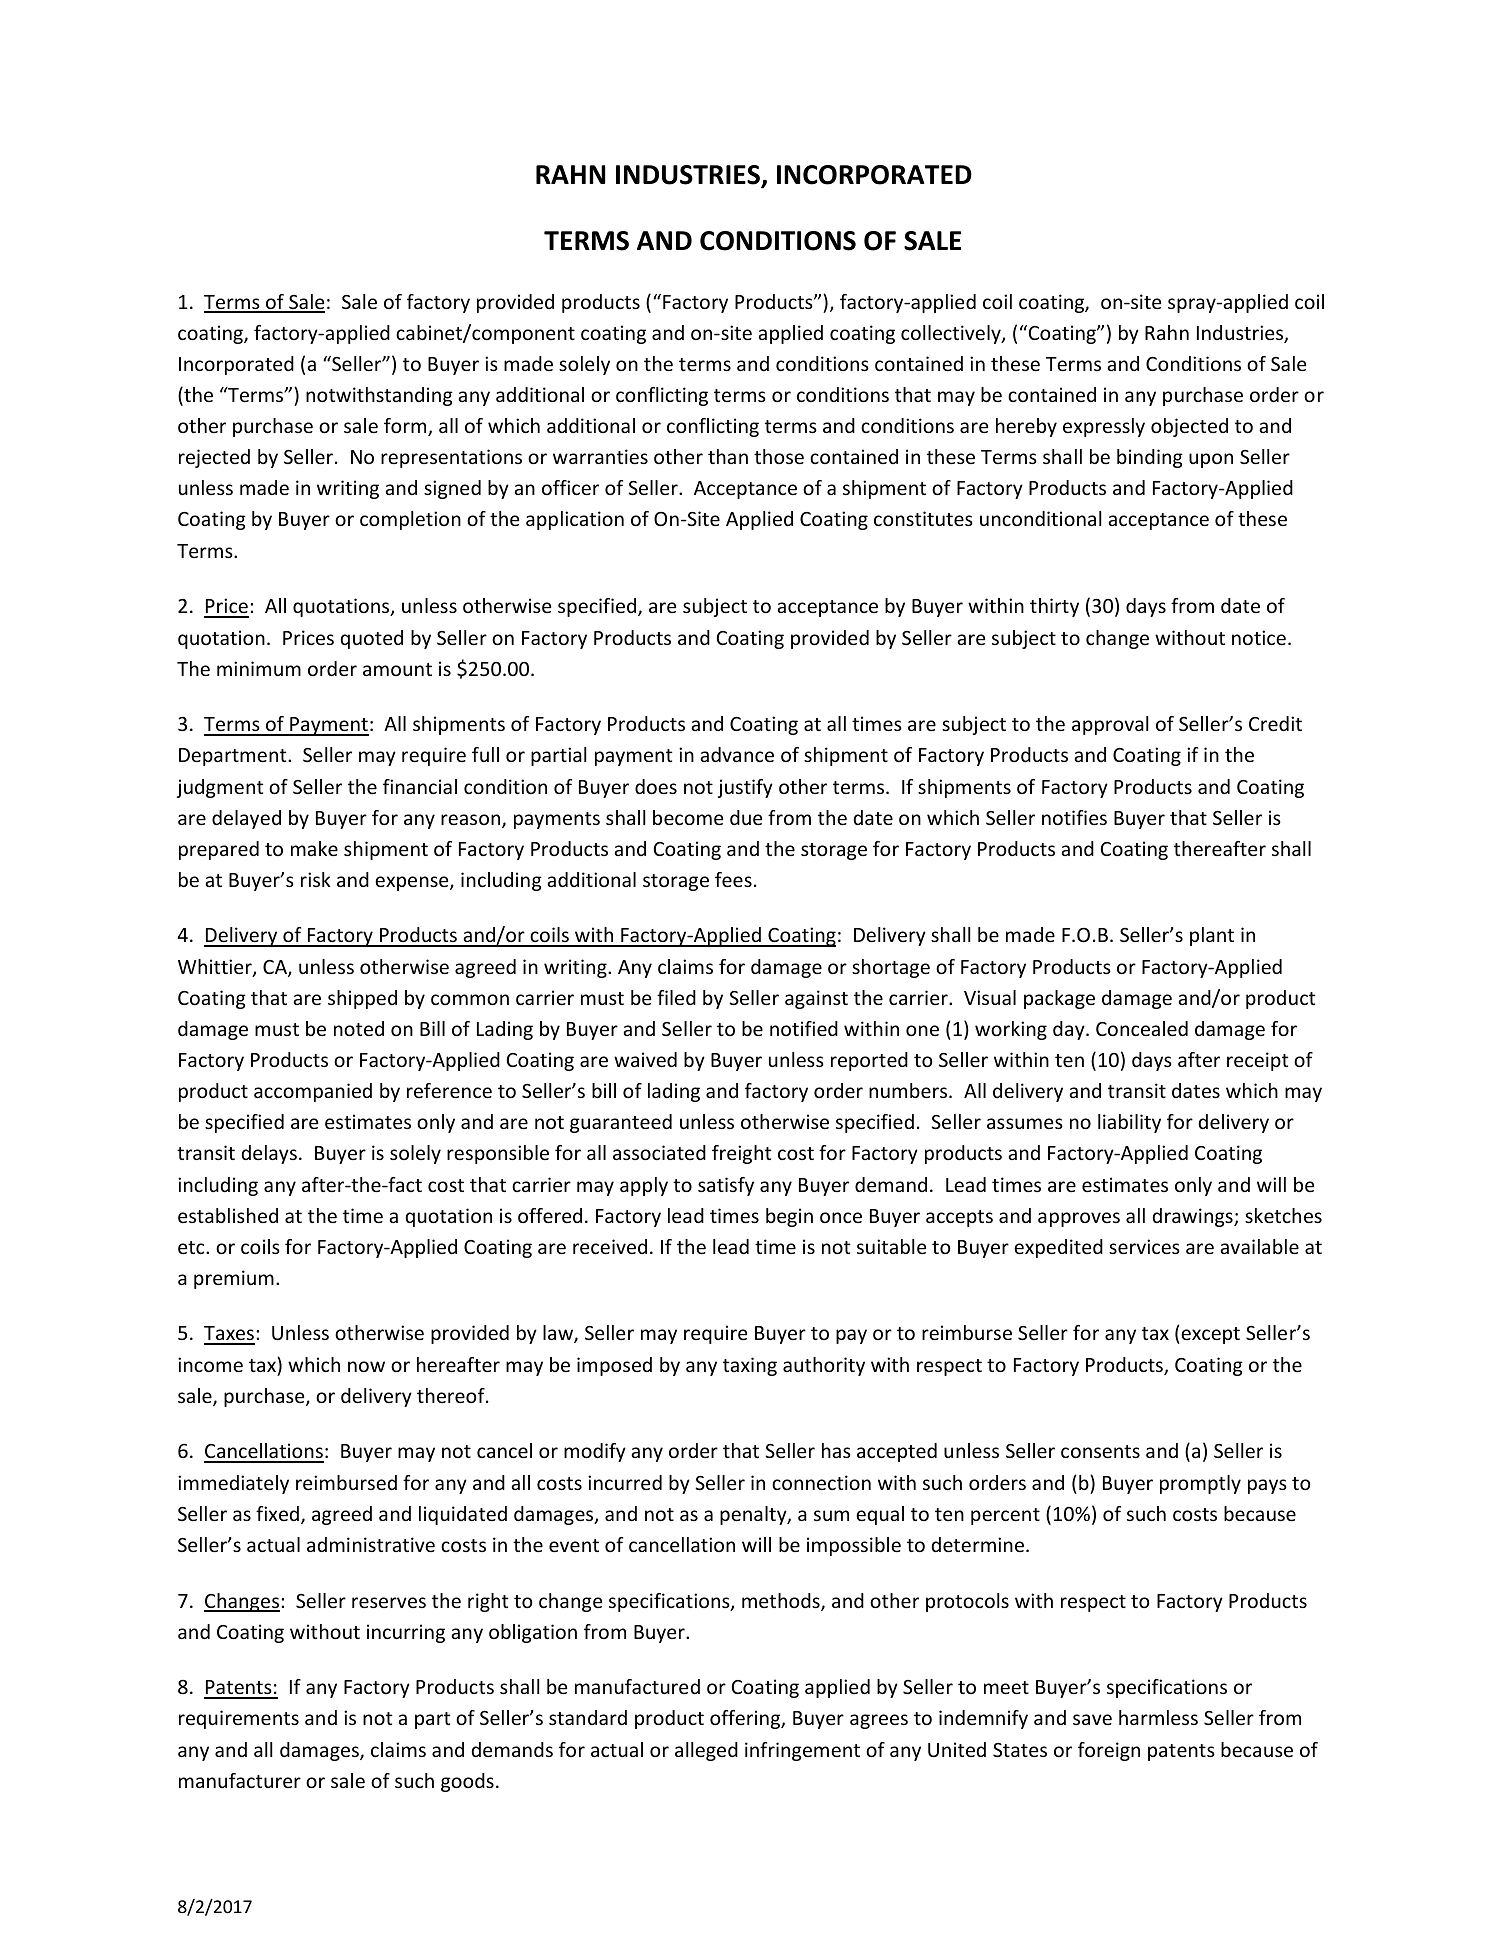 This screenshot has height=1950, width=1507. I want to click on objected, so click(1189, 427).
